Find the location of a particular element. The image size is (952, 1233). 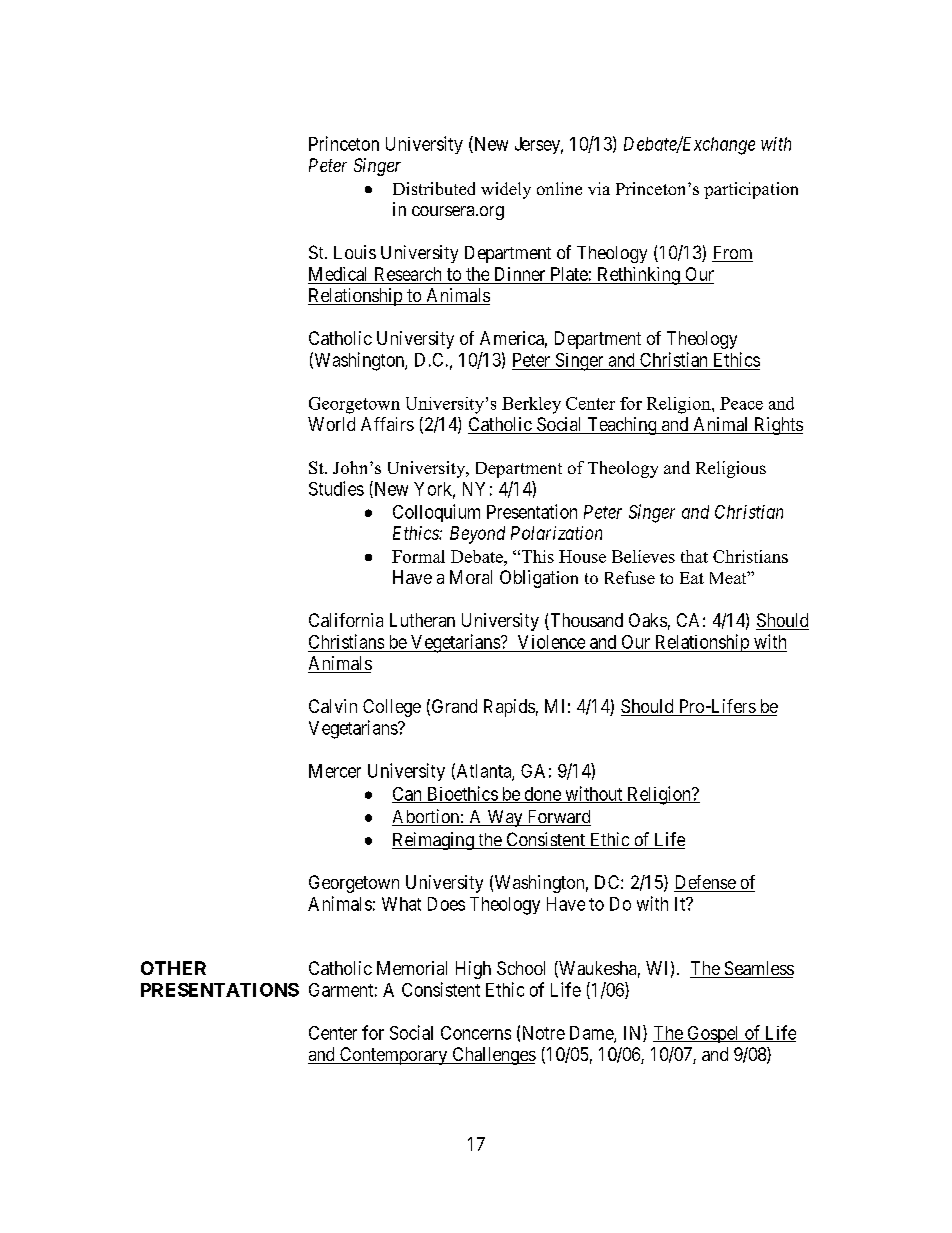

Beyond is located at coordinates (477, 535).
